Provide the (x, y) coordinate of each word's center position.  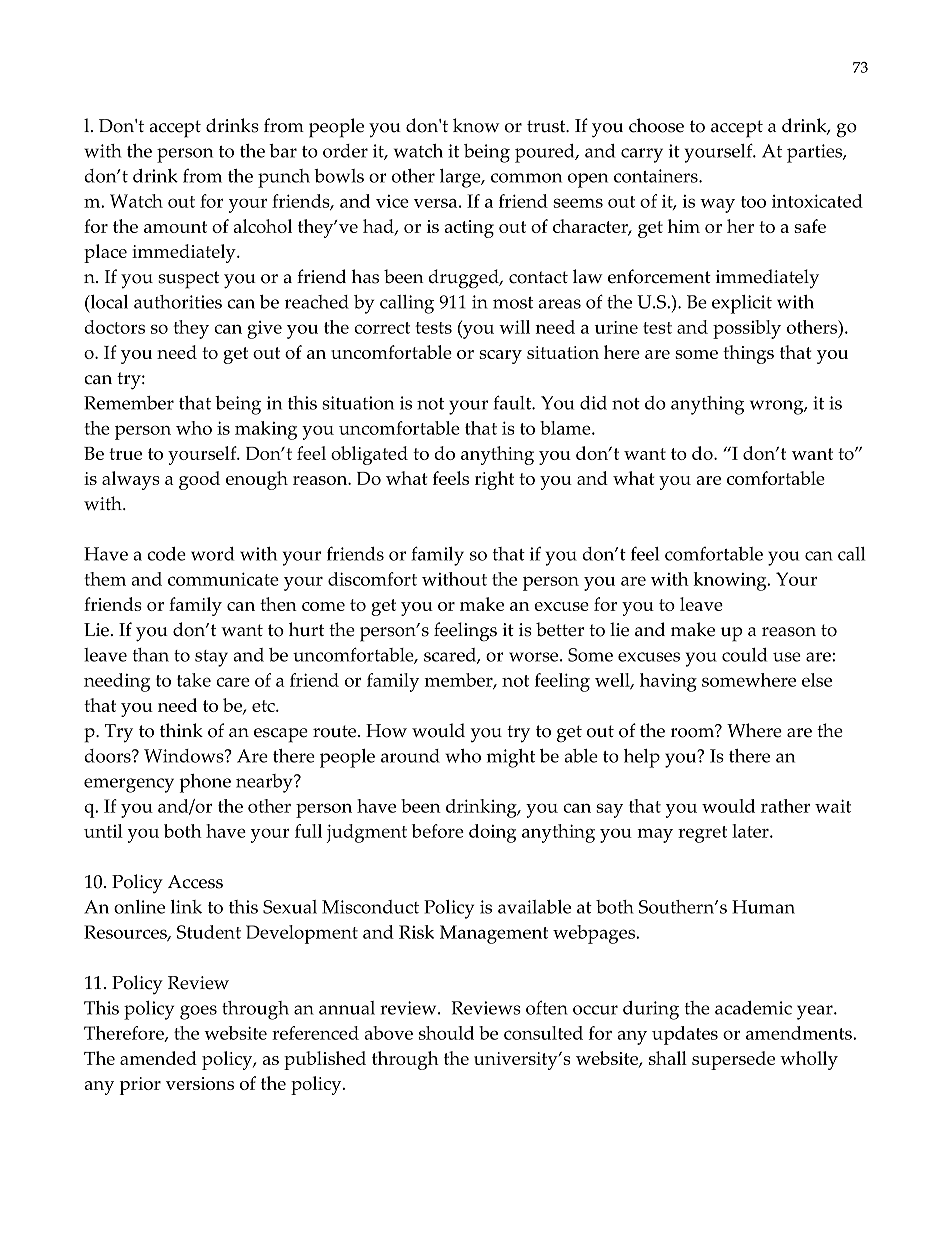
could (744, 655)
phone (205, 783)
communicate (223, 579)
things (748, 354)
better (560, 629)
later (751, 831)
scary (500, 357)
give (264, 330)
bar (283, 151)
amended (158, 1058)
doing (492, 833)
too (753, 202)
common (526, 178)
